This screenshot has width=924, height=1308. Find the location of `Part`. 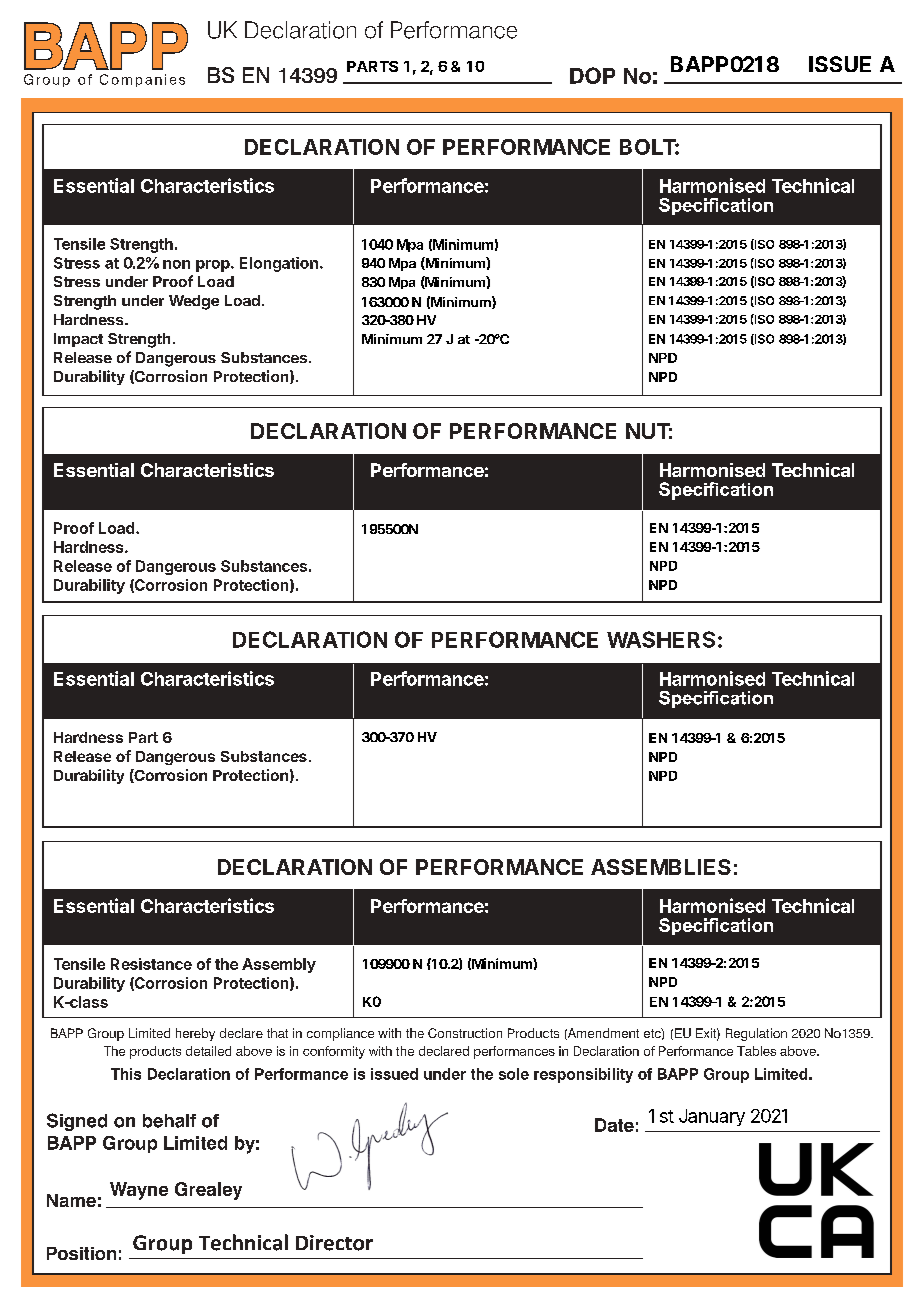

Part is located at coordinates (143, 737).
